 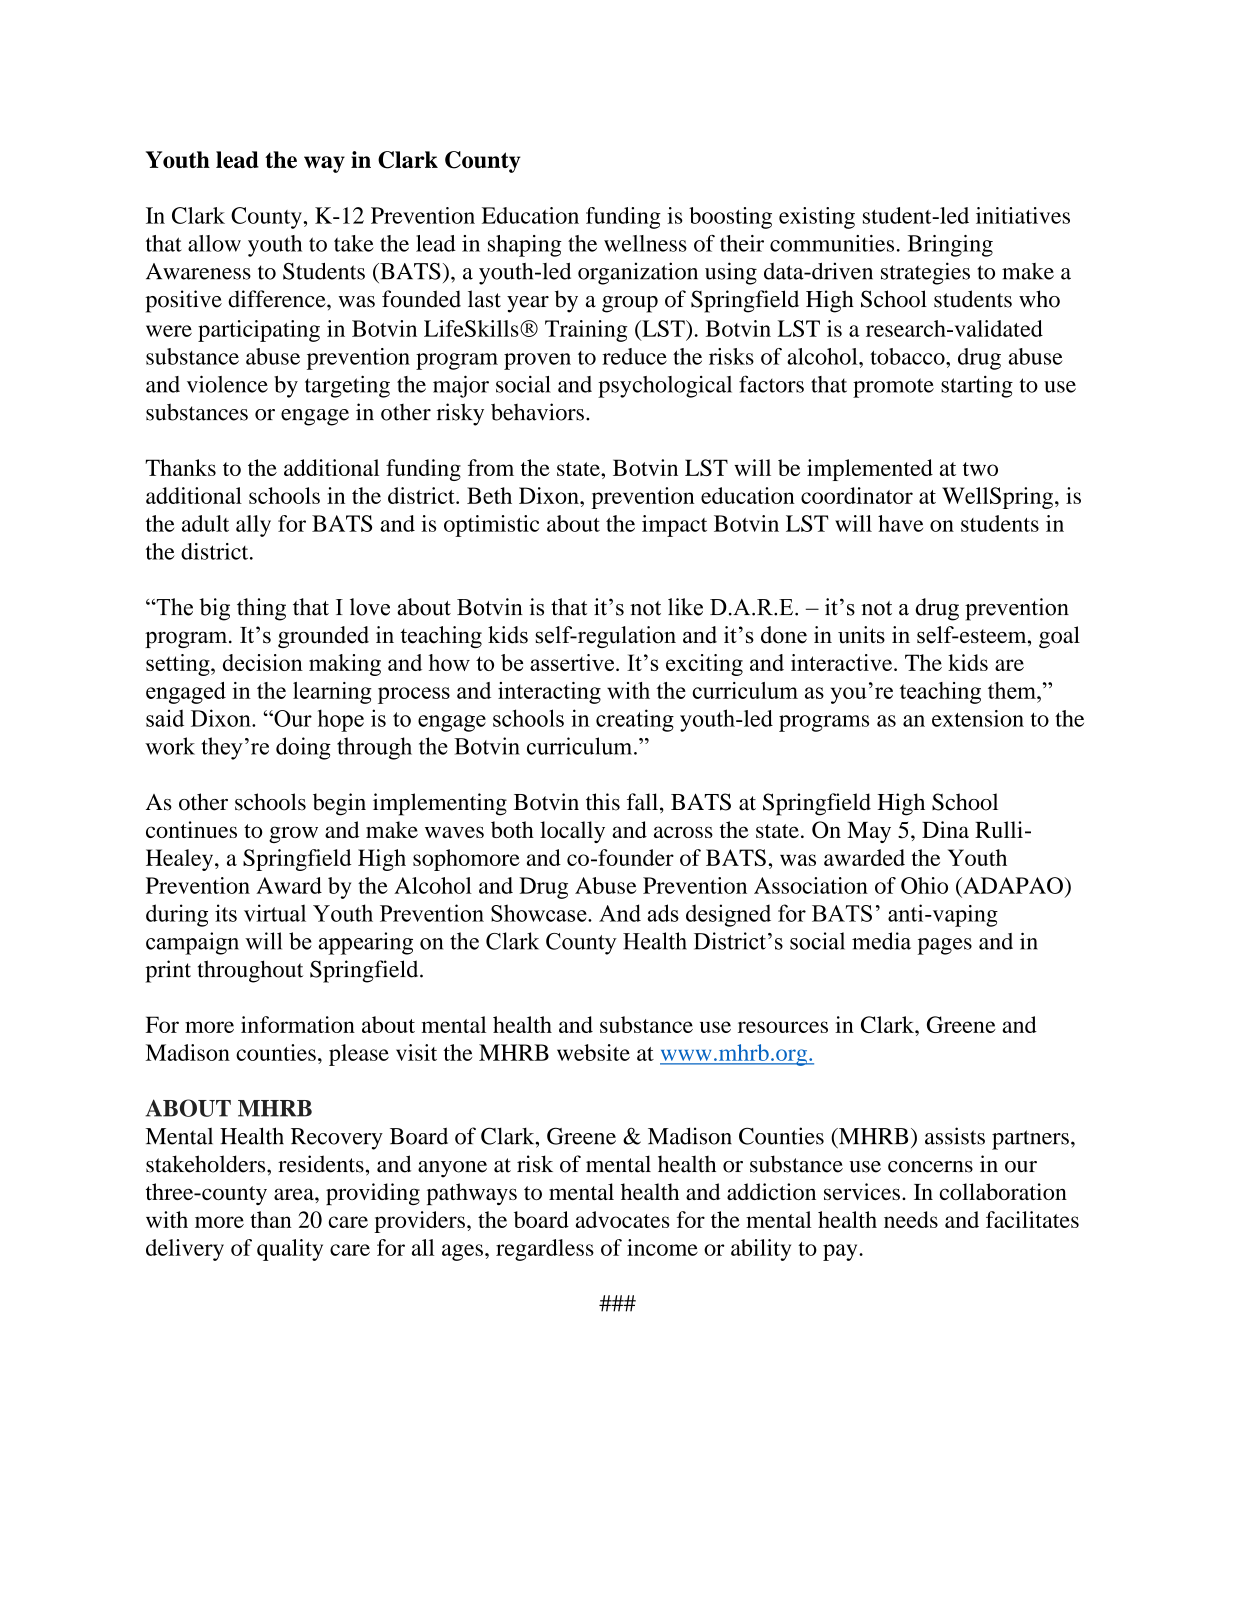 What do you see at coordinates (663, 913) in the screenshot?
I see `ads` at bounding box center [663, 913].
